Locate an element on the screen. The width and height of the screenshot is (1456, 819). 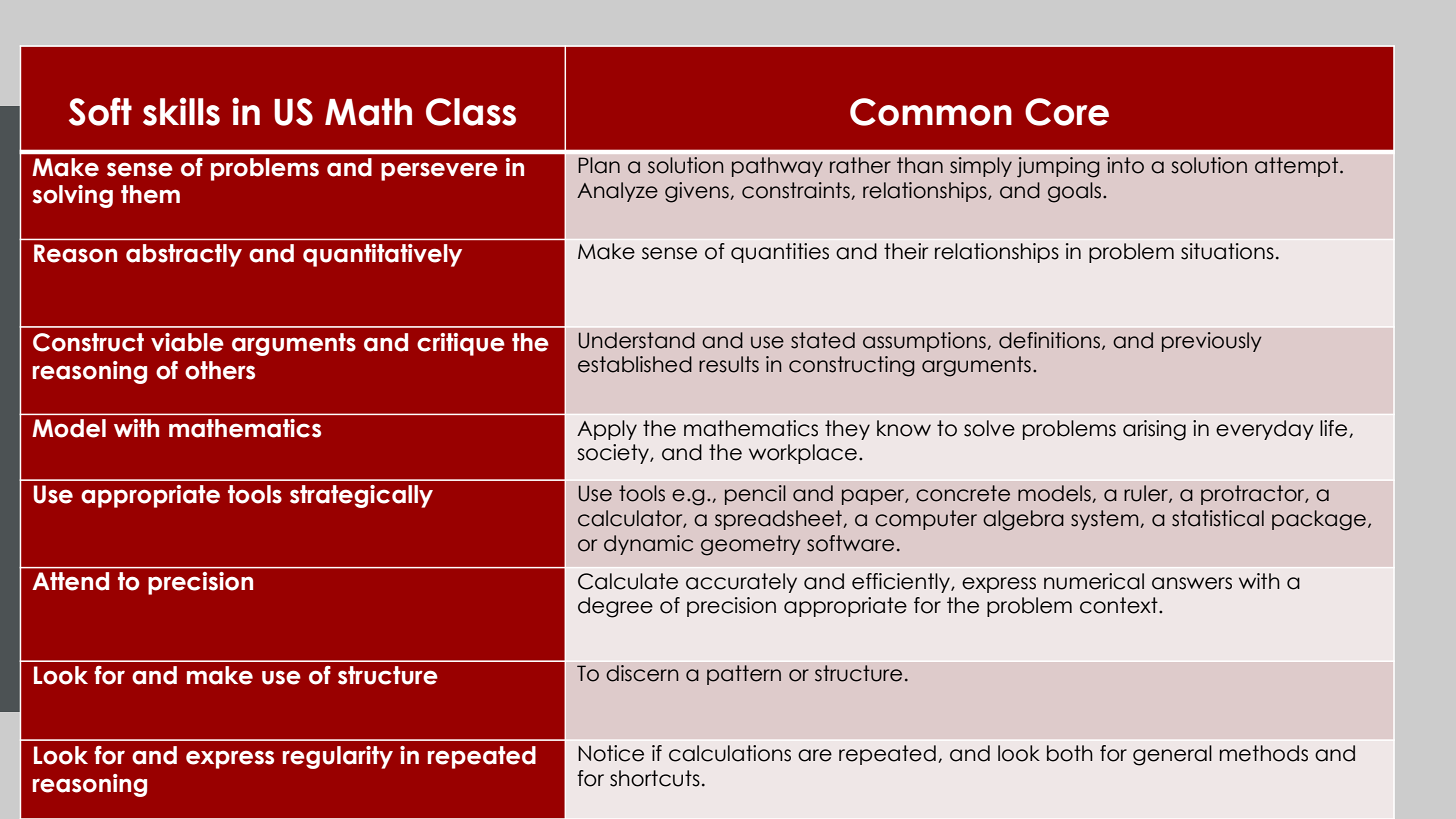
previously is located at coordinates (1212, 342).
